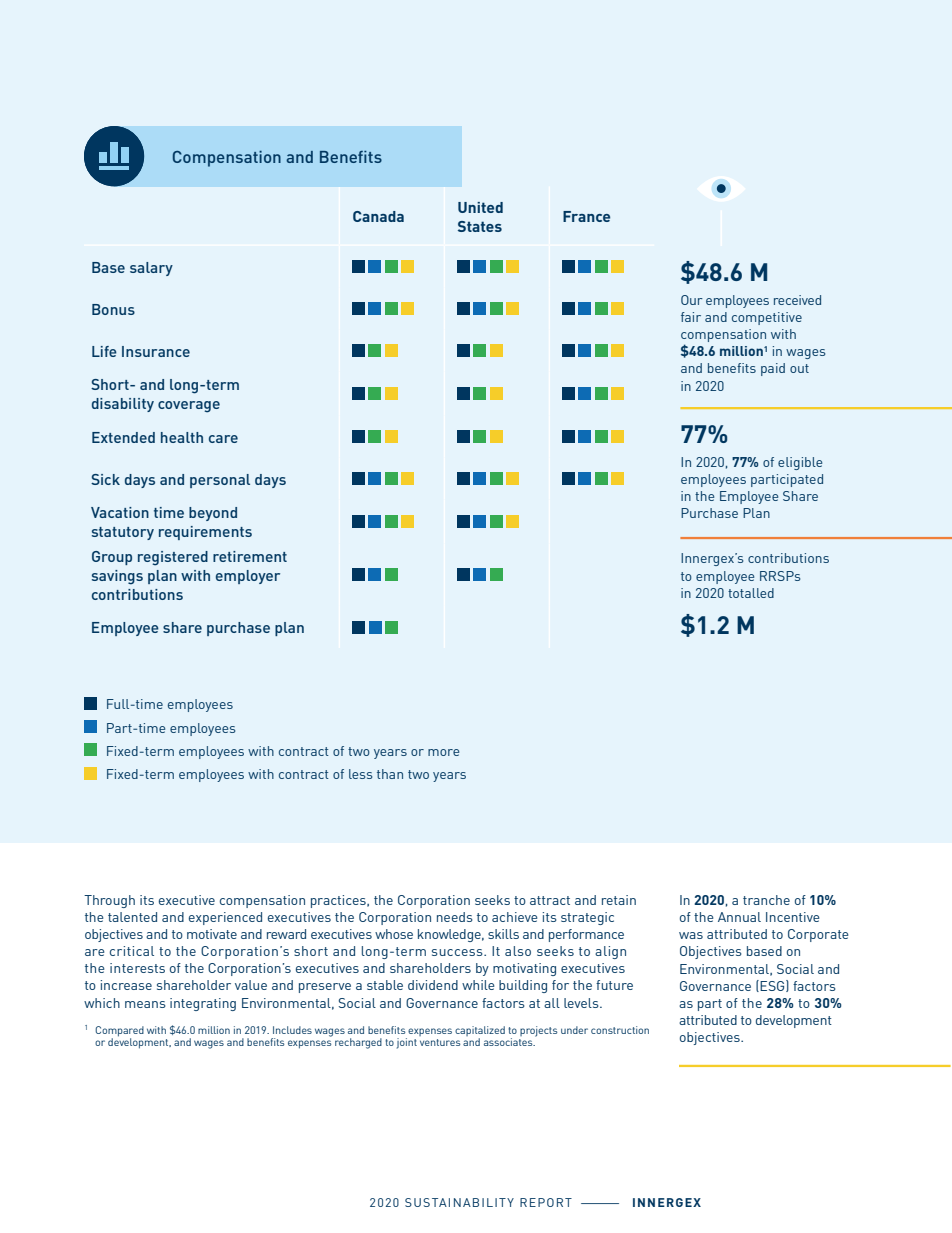  What do you see at coordinates (250, 556) in the image?
I see `retirement` at bounding box center [250, 556].
